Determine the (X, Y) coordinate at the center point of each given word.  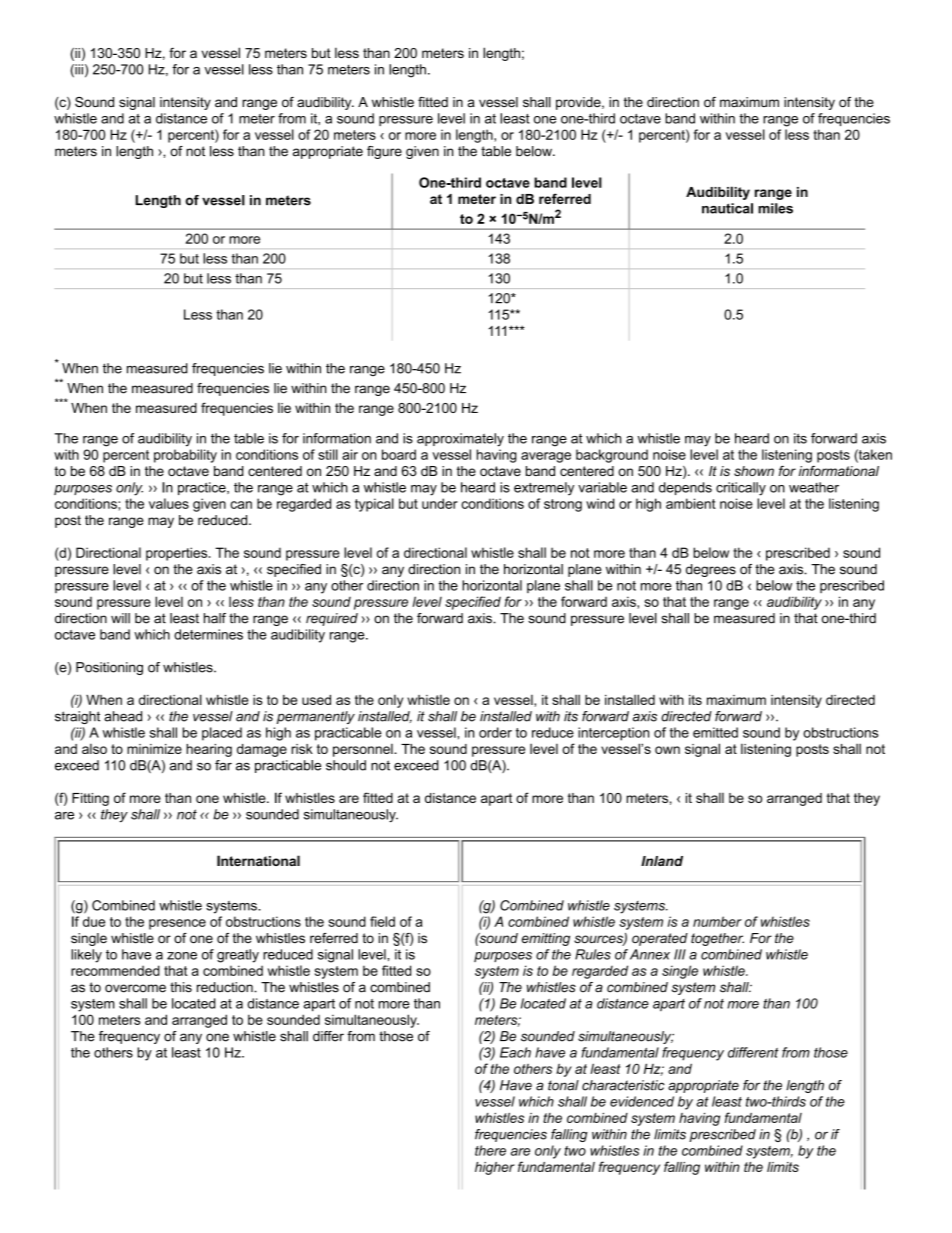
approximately (460, 440)
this (181, 987)
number (717, 921)
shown (754, 471)
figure (384, 152)
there (490, 1150)
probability (185, 456)
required (332, 619)
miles (775, 208)
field (382, 921)
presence (177, 924)
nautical (727, 208)
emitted (715, 732)
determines (208, 634)
